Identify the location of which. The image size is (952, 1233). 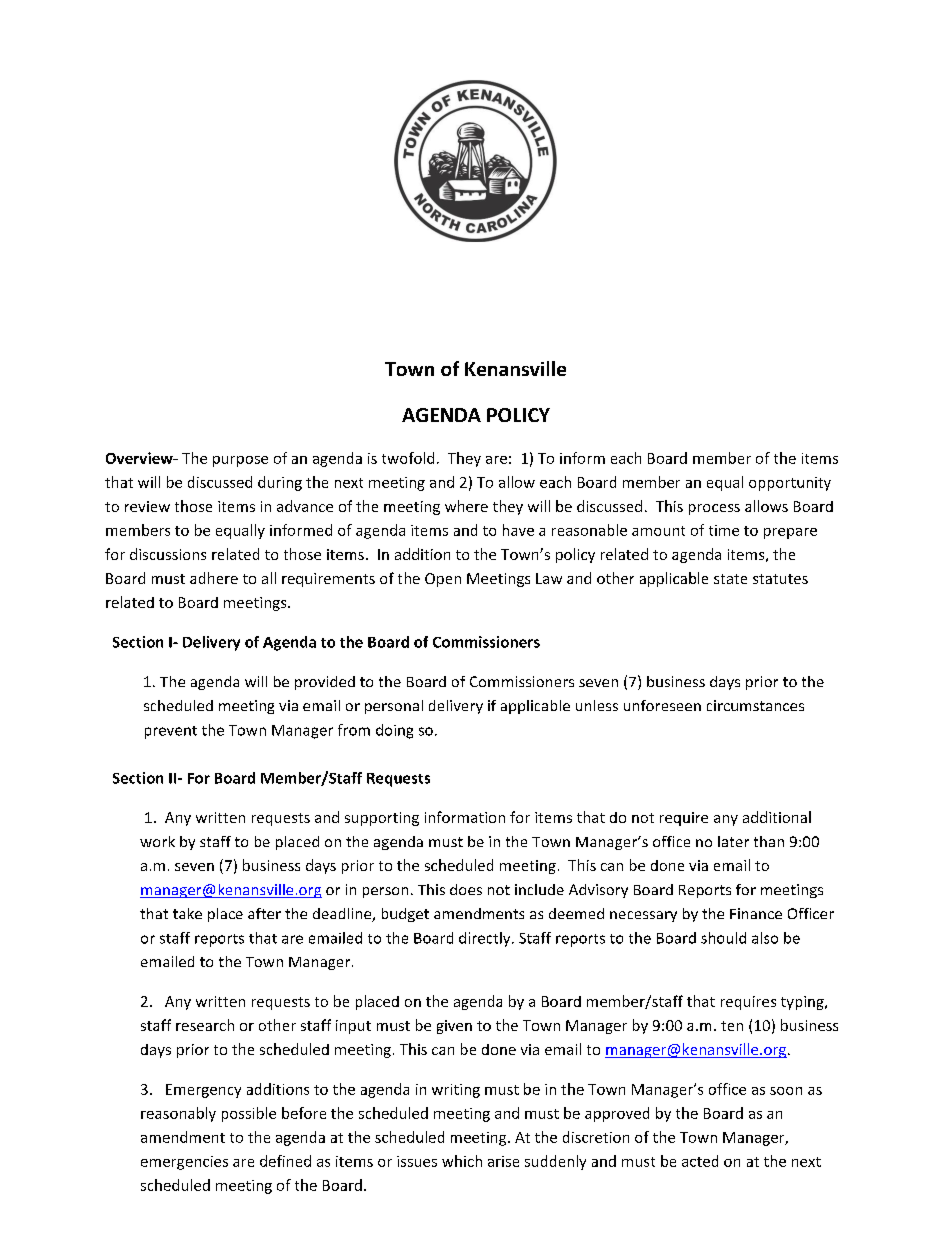
(462, 1161).
